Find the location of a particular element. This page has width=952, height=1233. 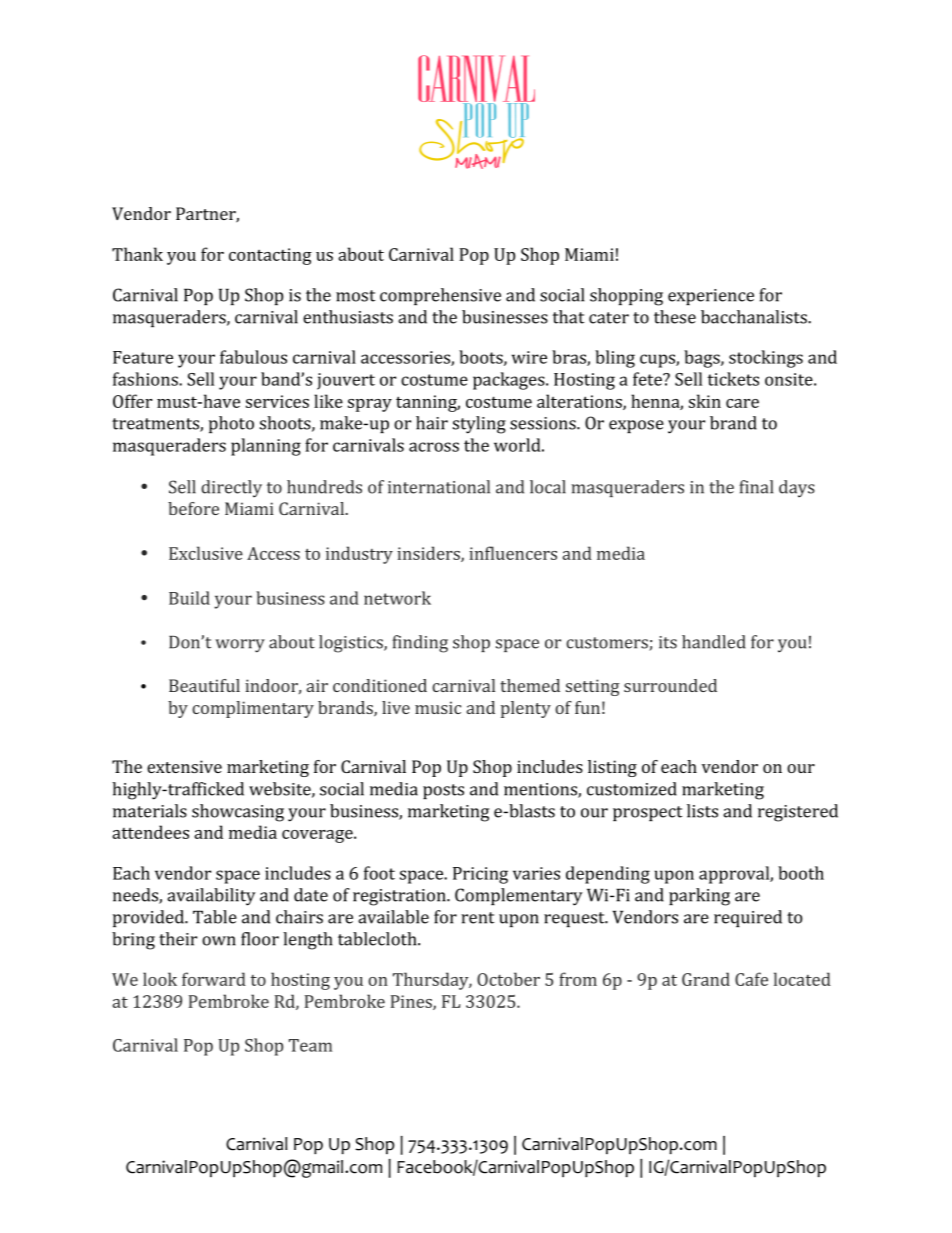

handled is located at coordinates (714, 642).
